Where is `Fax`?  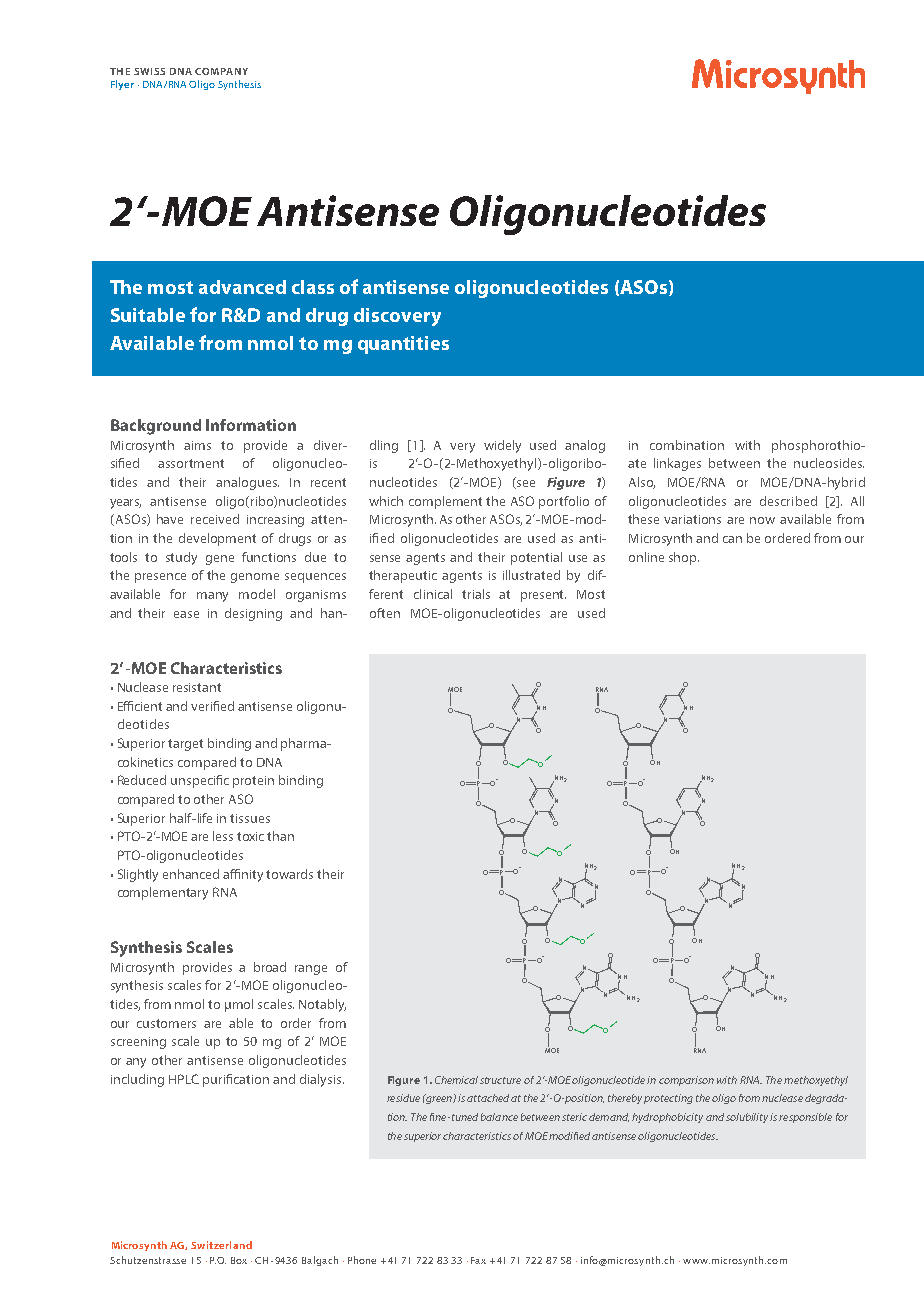 Fax is located at coordinates (478, 1260).
